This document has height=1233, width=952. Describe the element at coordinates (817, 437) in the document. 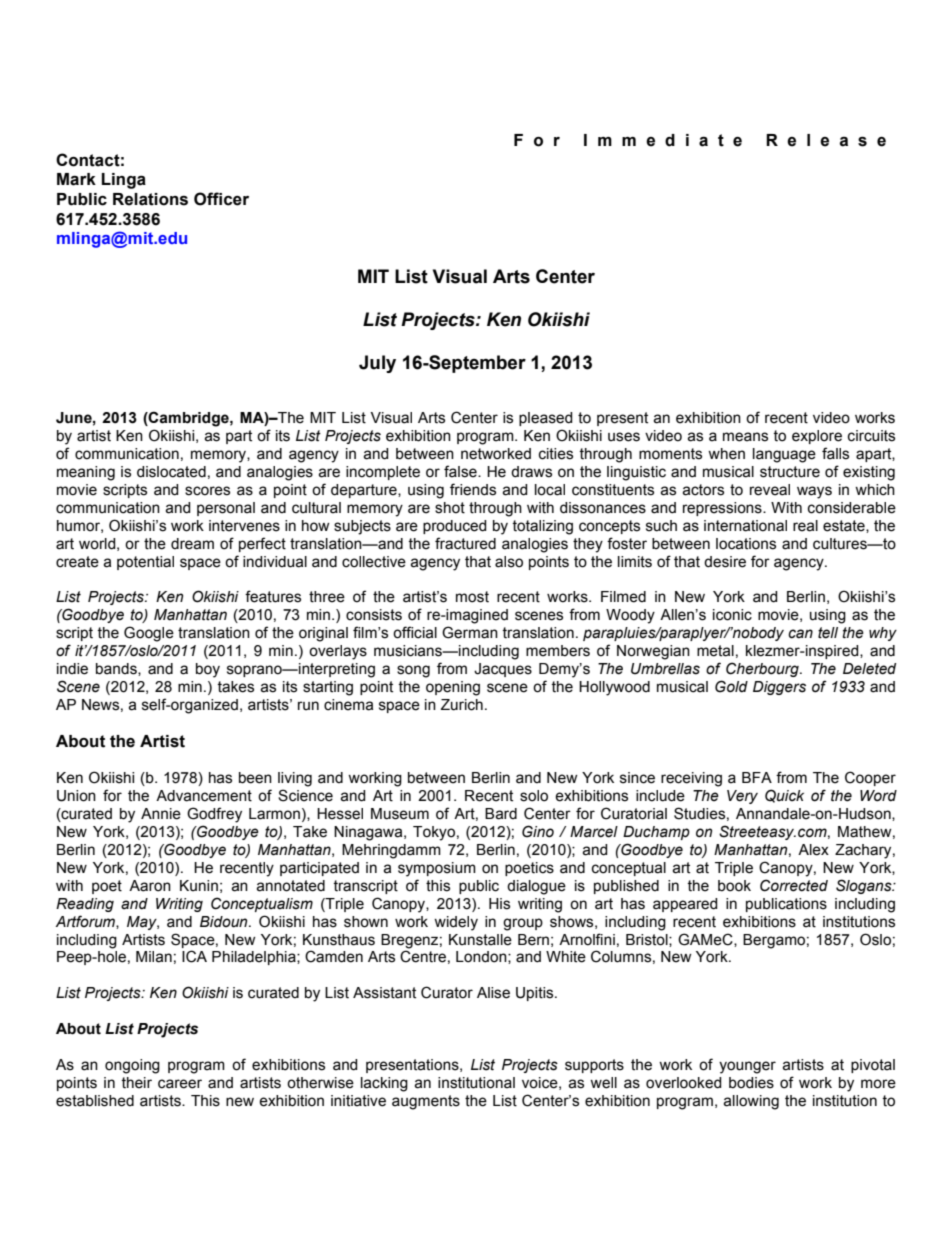

I see `explore` at that location.
